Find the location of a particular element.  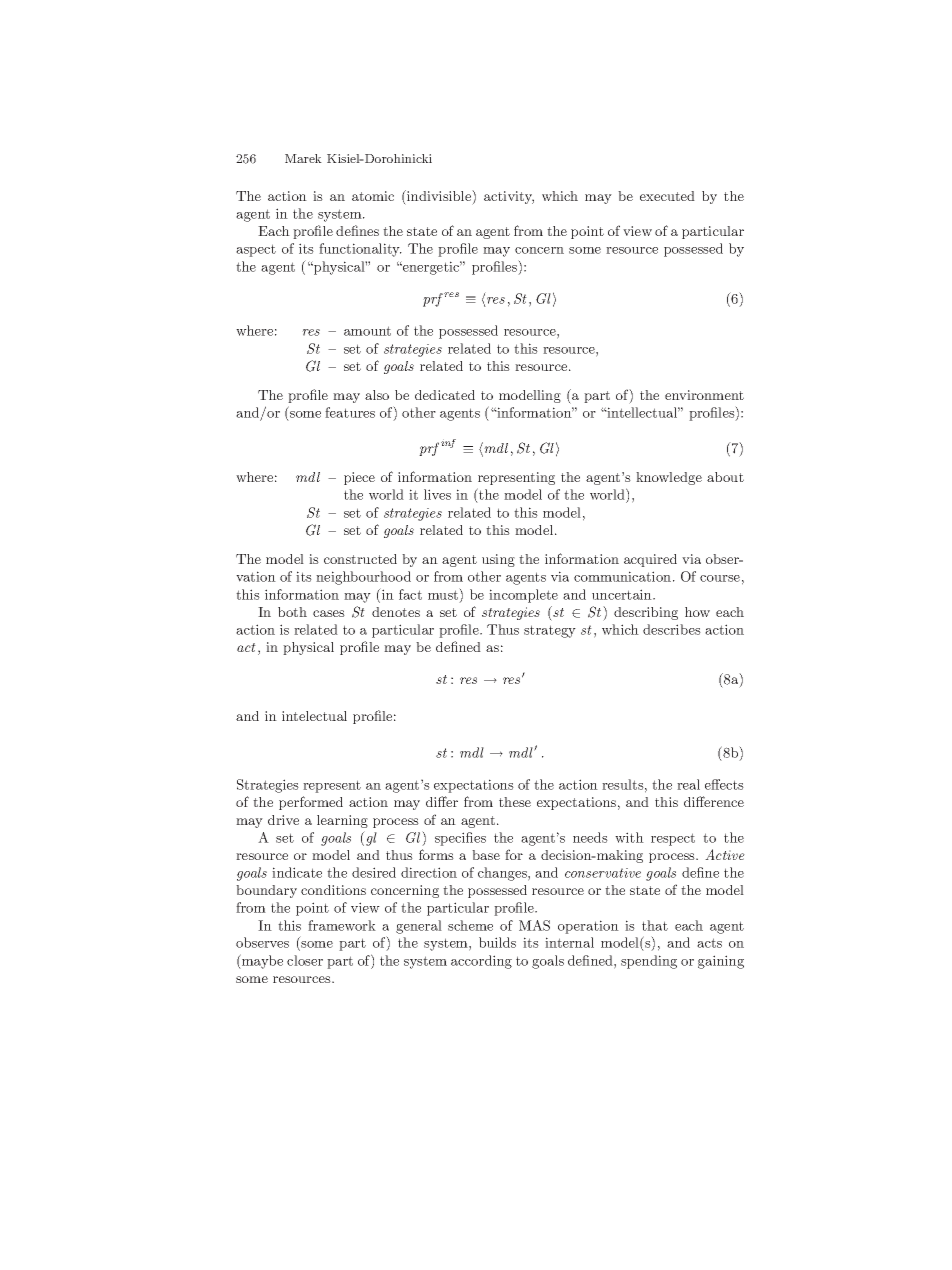

closer is located at coordinates (305, 960).
